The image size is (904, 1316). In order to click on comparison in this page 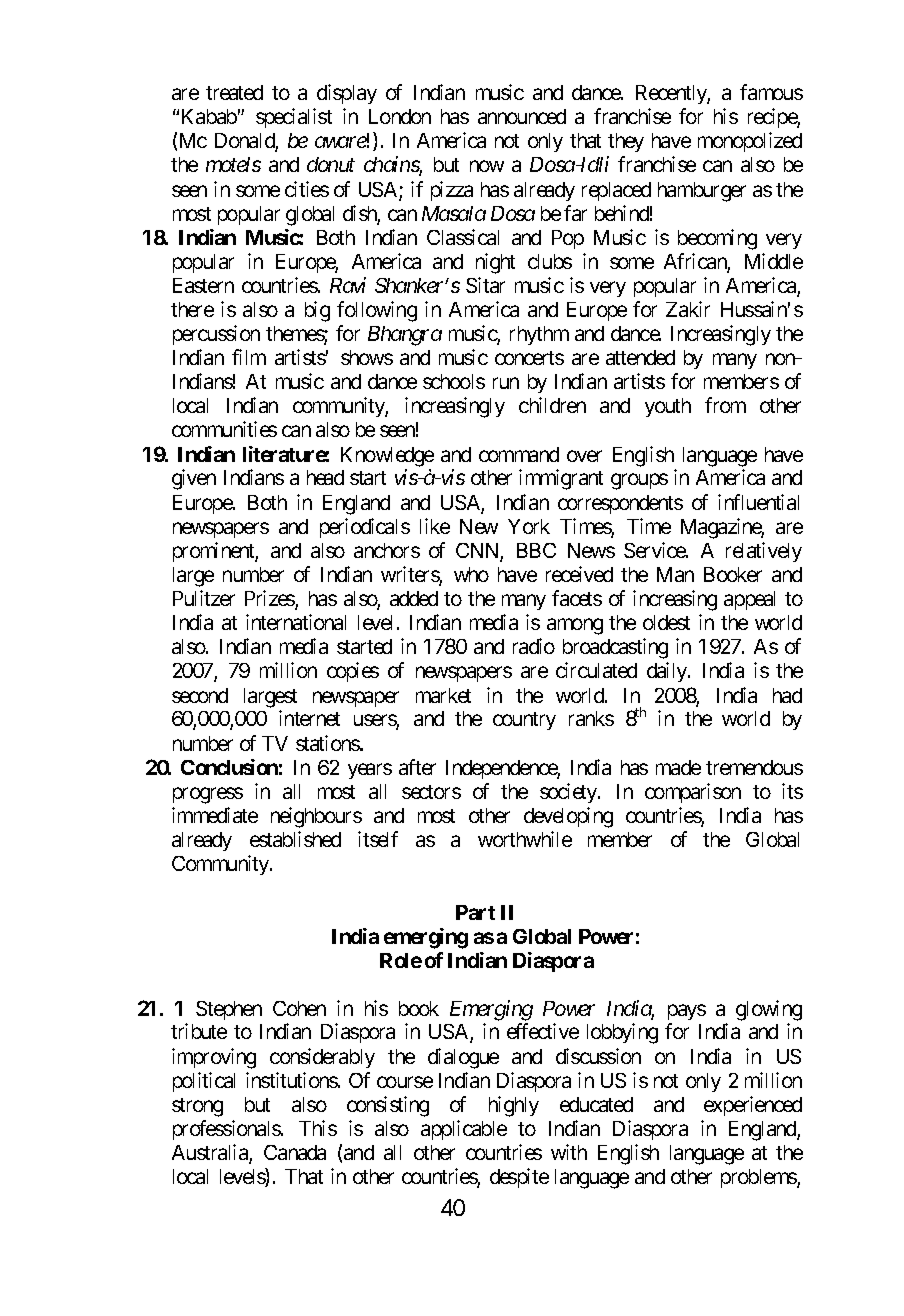, I will do `click(693, 793)`.
